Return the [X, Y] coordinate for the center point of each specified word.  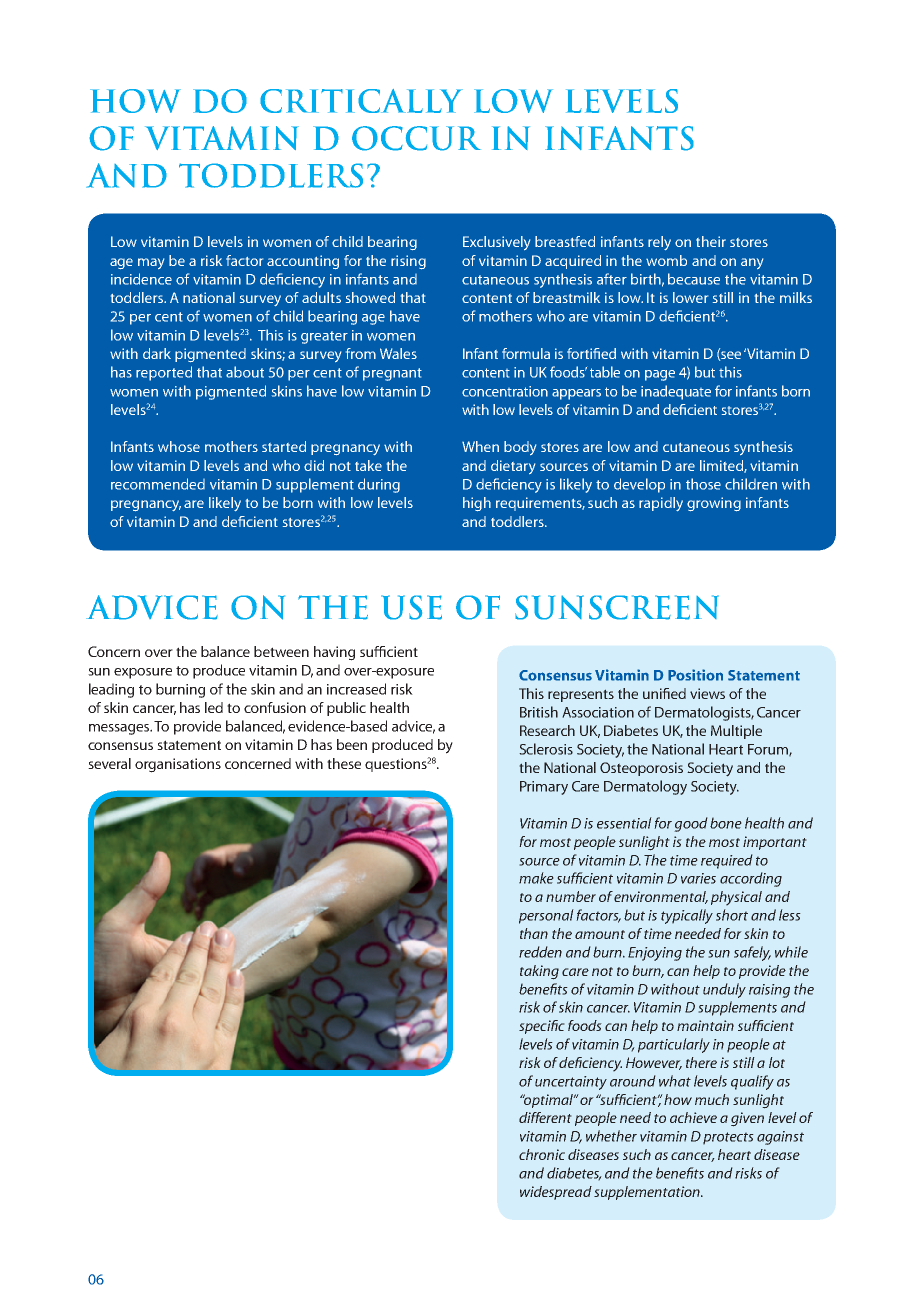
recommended [158, 484]
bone [726, 823]
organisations [178, 765]
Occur [416, 138]
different [545, 1117]
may [151, 263]
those [703, 484]
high [477, 504]
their [711, 241]
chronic [542, 1154]
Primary [544, 788]
